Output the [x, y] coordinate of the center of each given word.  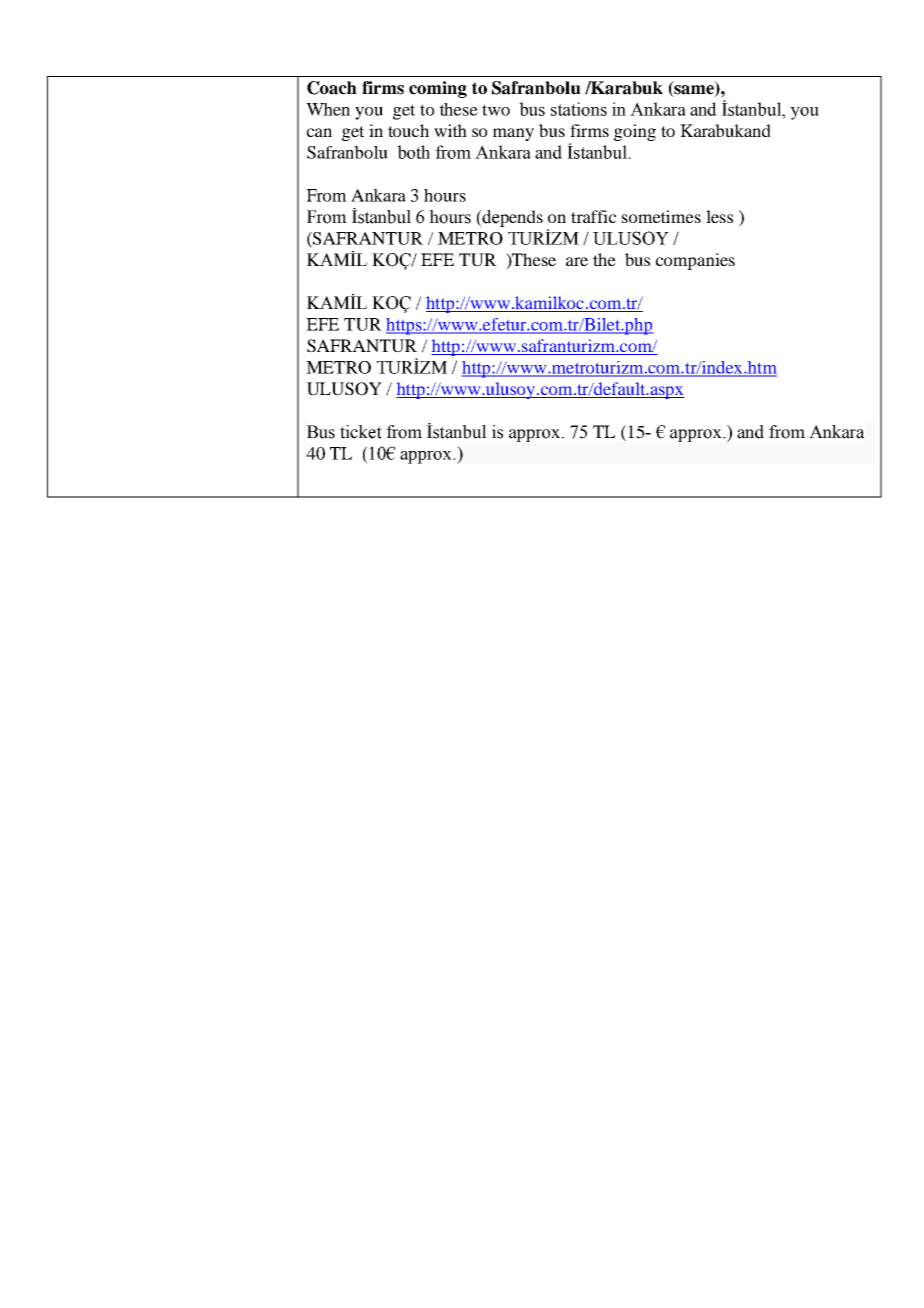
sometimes [661, 216]
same [694, 91]
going [635, 132]
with [450, 130]
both [413, 152]
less [719, 216]
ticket [361, 432]
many [513, 134]
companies [695, 261]
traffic [593, 216]
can [319, 132]
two [496, 110]
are [577, 261]
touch [408, 130]
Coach [332, 88]
